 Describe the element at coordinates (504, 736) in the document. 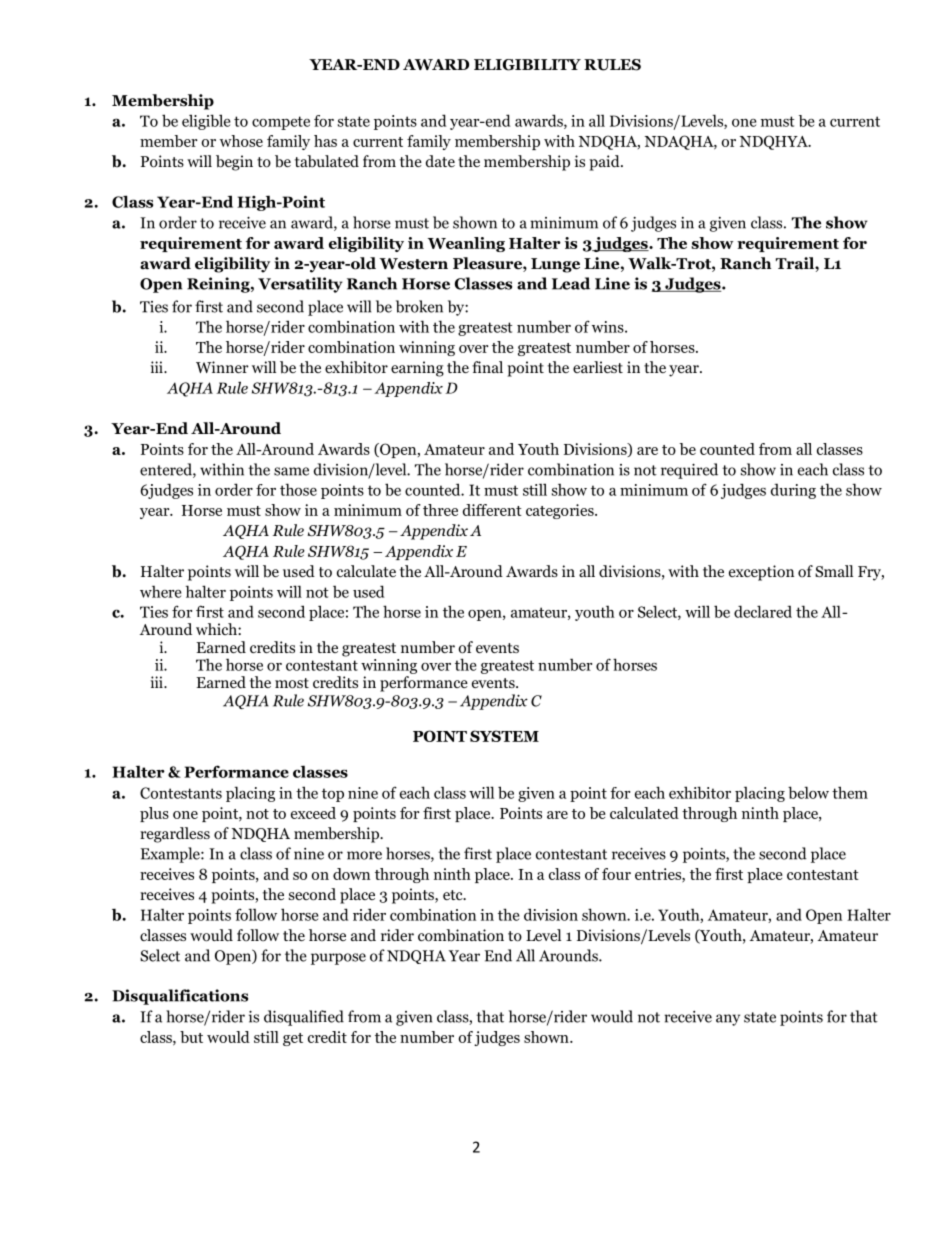

I see `SYSTEM` at that location.
